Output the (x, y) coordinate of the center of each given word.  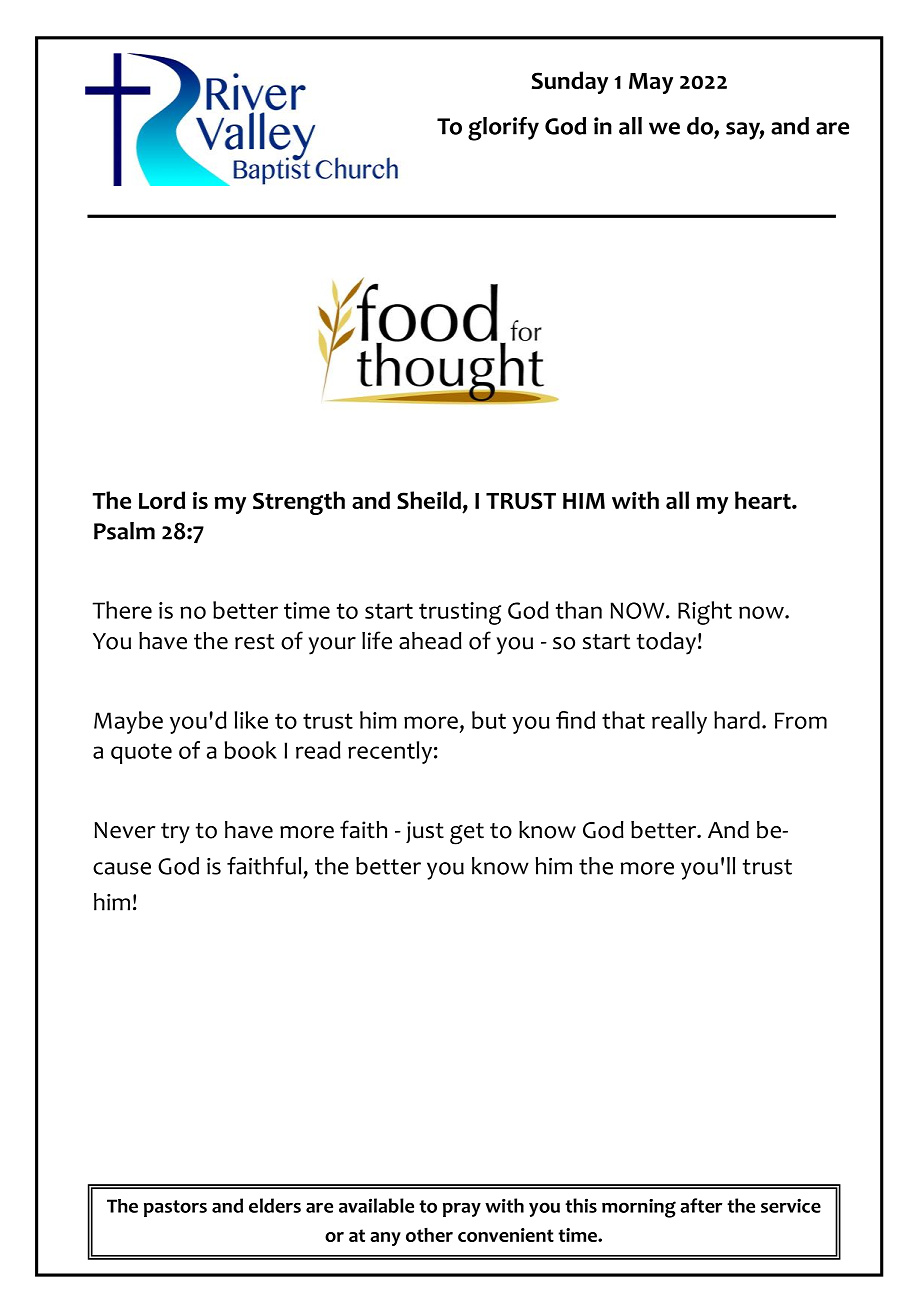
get (467, 834)
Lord (162, 500)
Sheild (429, 500)
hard (737, 720)
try (175, 833)
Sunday (570, 82)
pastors (175, 1208)
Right (705, 613)
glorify (503, 129)
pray (462, 1210)
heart (764, 500)
